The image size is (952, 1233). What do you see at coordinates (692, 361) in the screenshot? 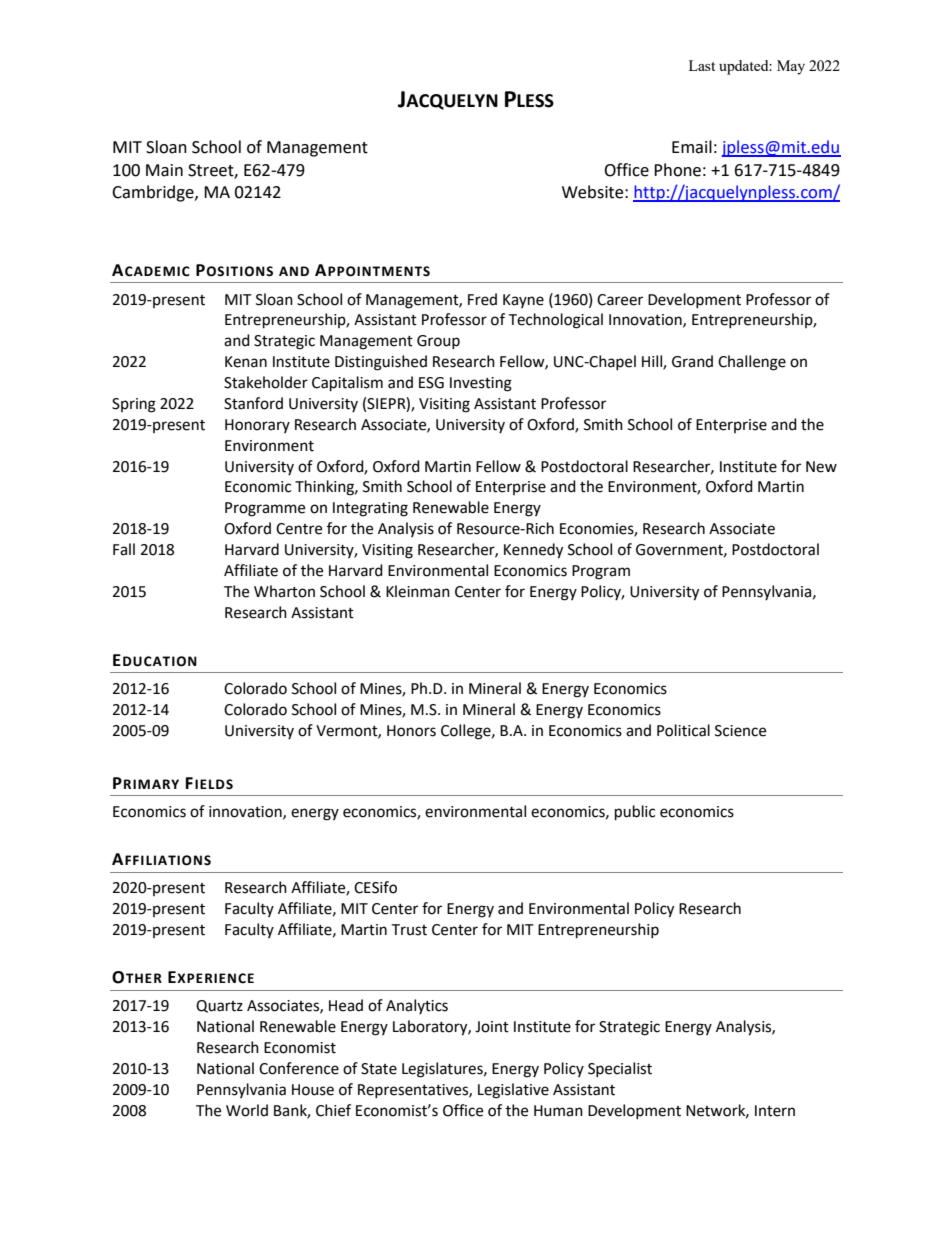
I see `Grand` at bounding box center [692, 361].
